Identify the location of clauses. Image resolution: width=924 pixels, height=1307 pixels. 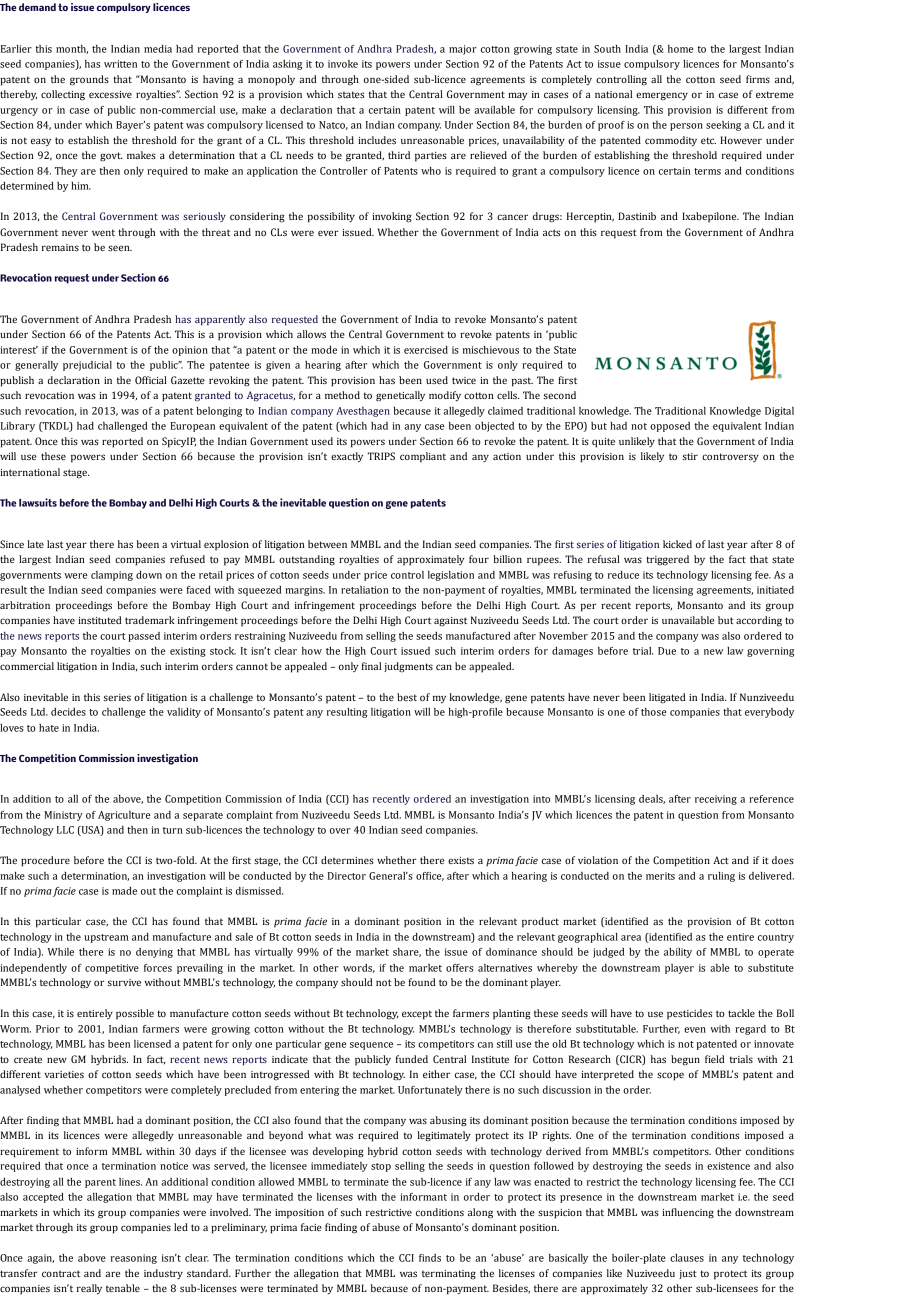
(687, 1258).
